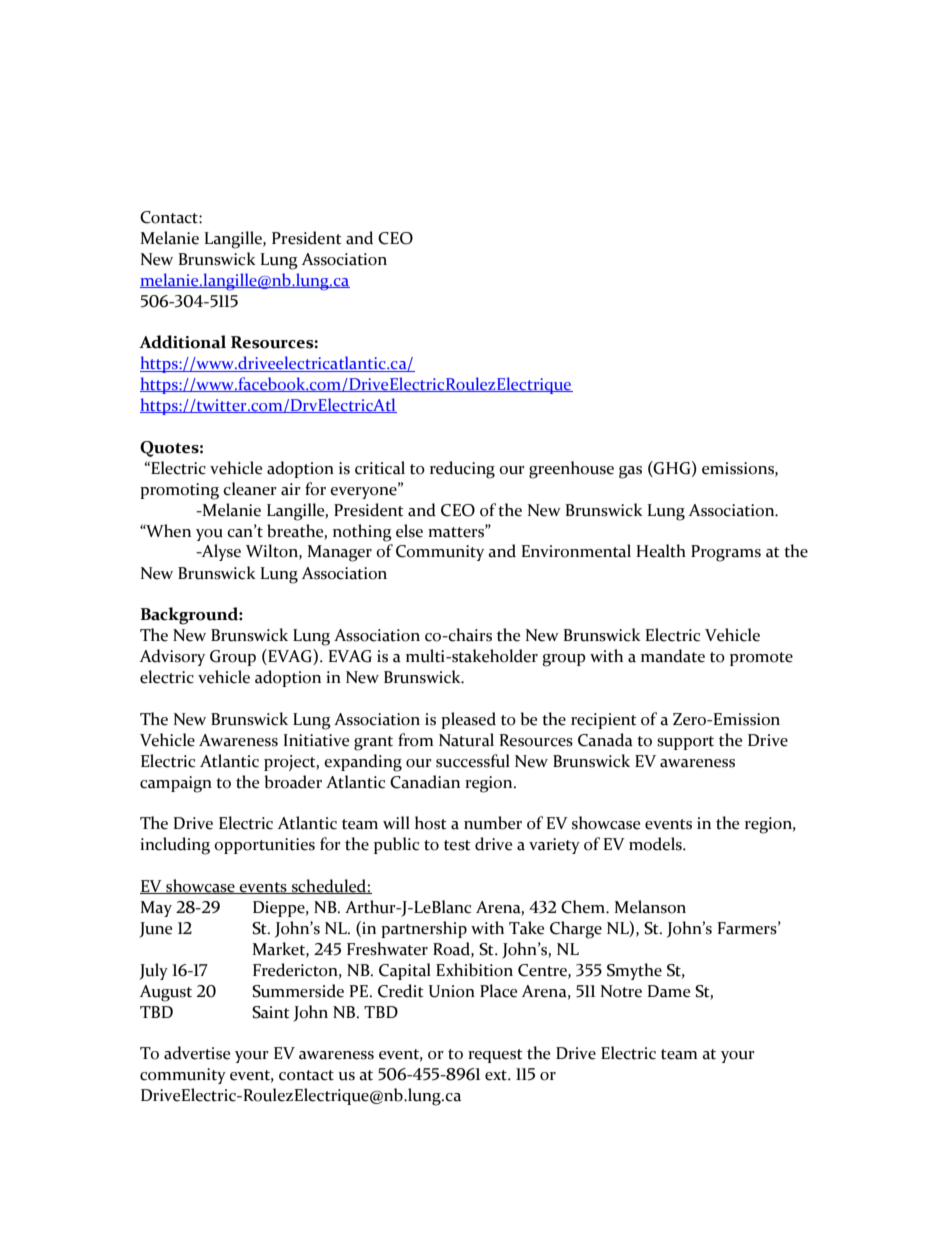 Image resolution: width=952 pixels, height=1233 pixels. I want to click on Additional, so click(182, 342).
